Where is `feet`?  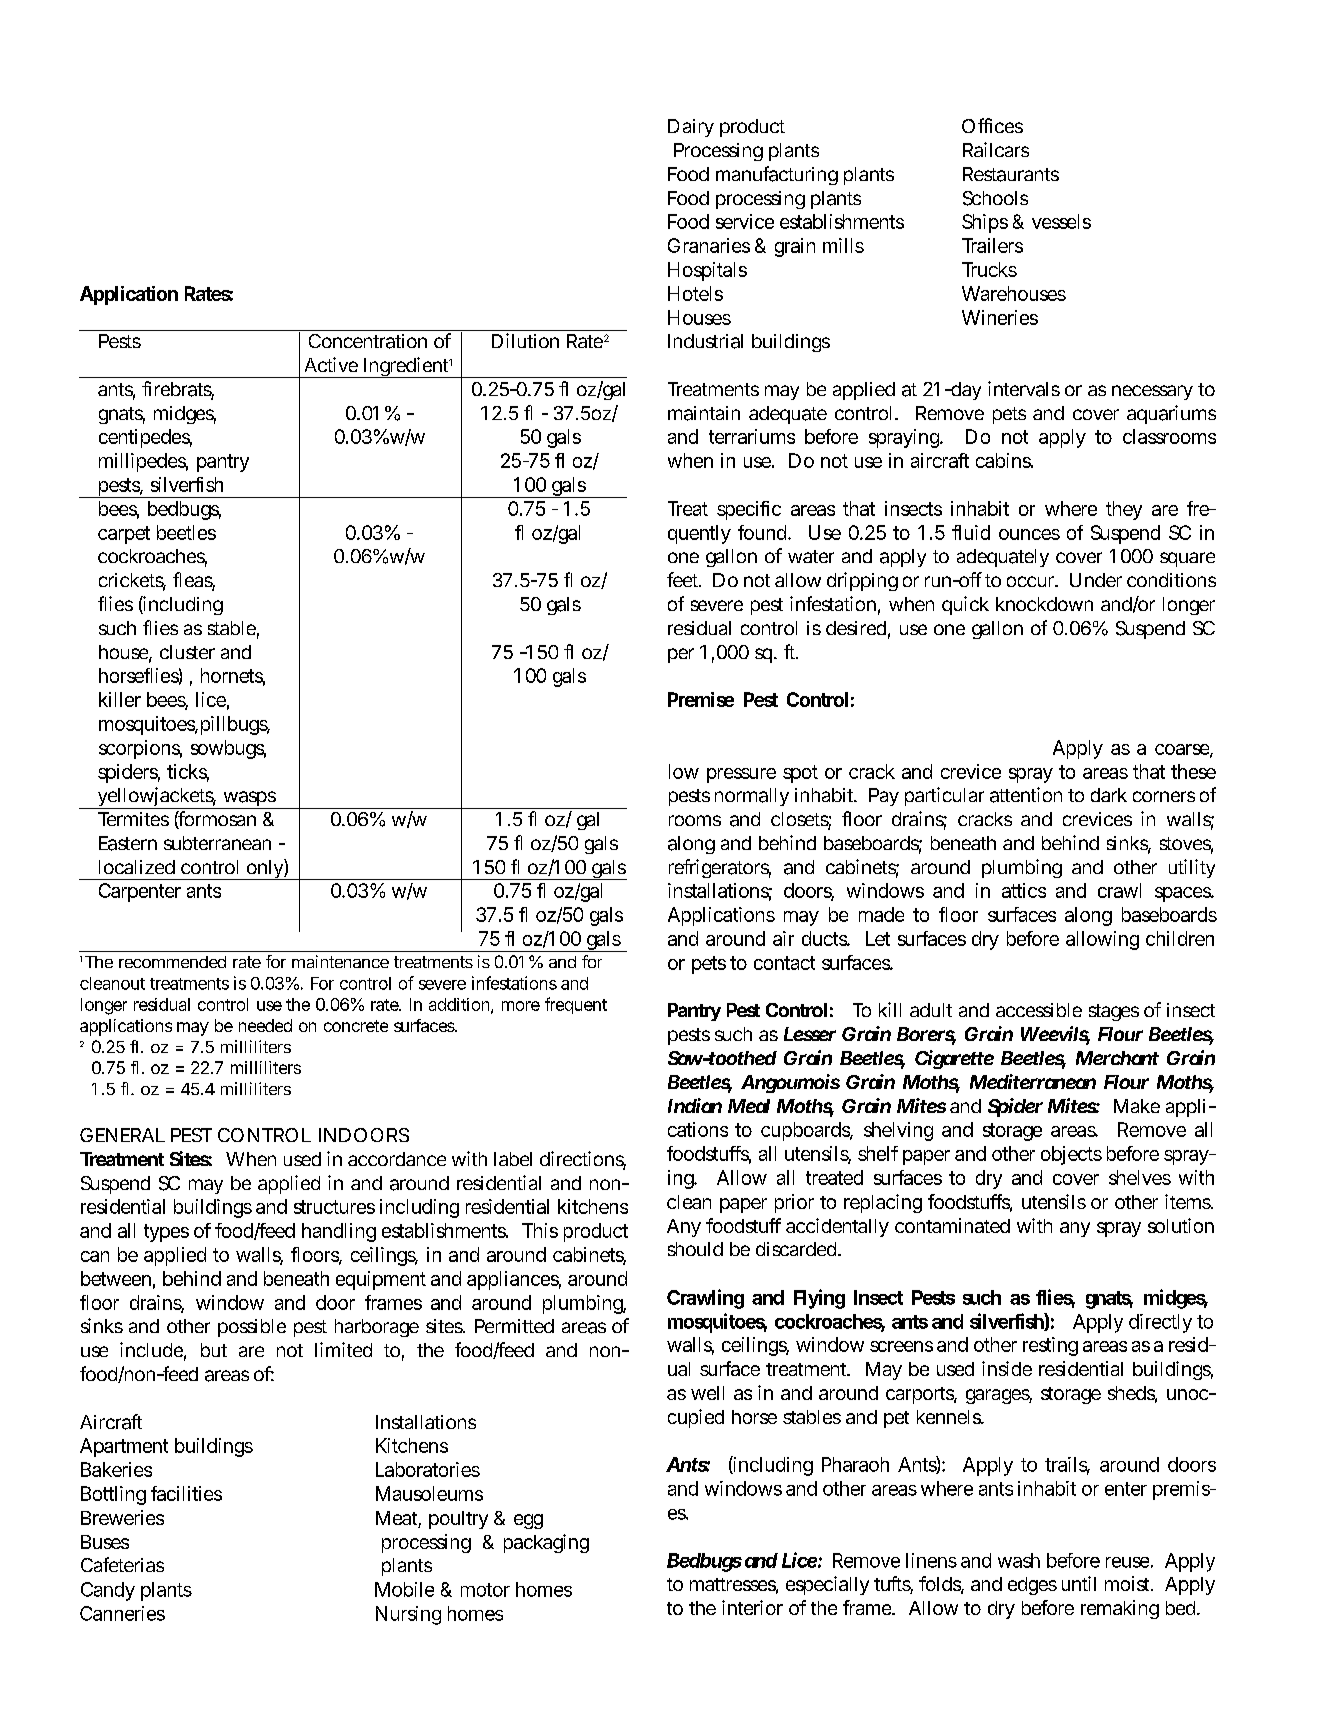
feet is located at coordinates (684, 579).
